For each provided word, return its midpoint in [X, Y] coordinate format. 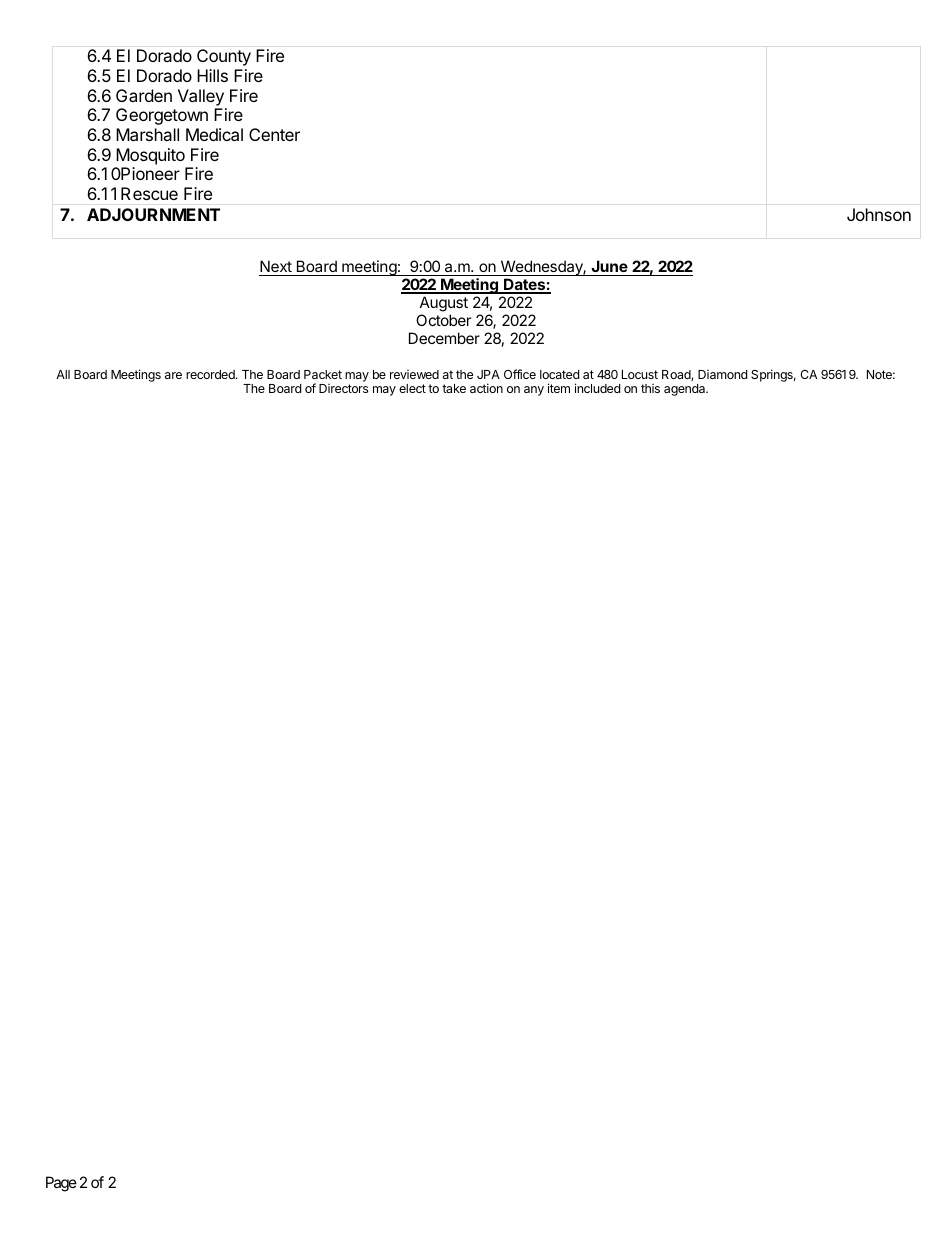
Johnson [879, 214]
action [486, 388]
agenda [686, 390]
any [534, 391]
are [173, 375]
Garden [144, 95]
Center [274, 134]
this [650, 388]
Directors [343, 388]
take [454, 388]
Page [61, 1184]
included [597, 388]
